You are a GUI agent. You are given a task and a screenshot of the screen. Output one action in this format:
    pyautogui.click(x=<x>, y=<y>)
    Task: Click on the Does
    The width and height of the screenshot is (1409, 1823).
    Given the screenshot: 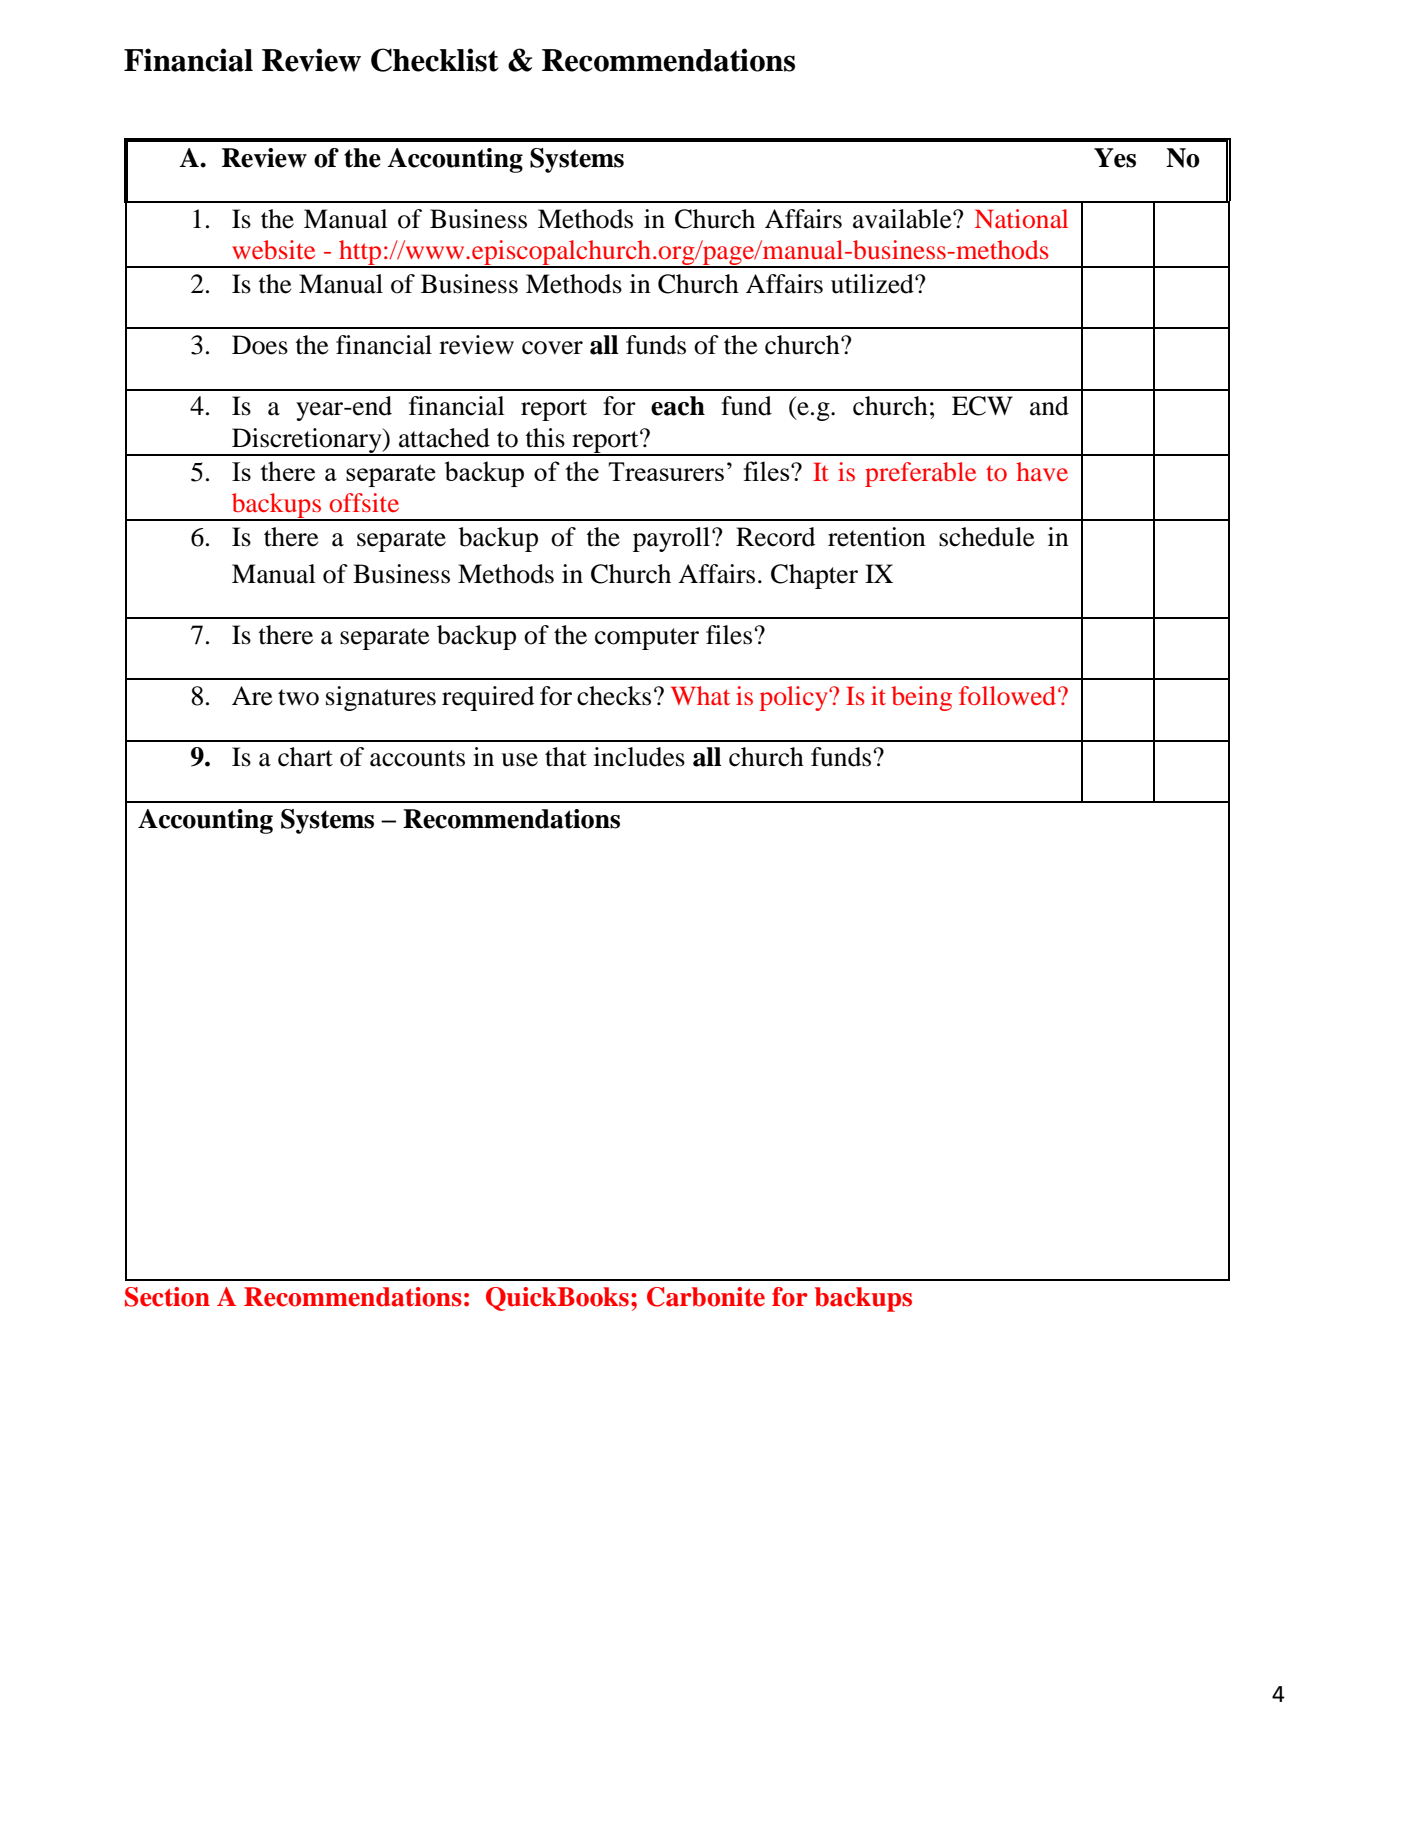 What is the action you would take?
    pyautogui.click(x=260, y=345)
